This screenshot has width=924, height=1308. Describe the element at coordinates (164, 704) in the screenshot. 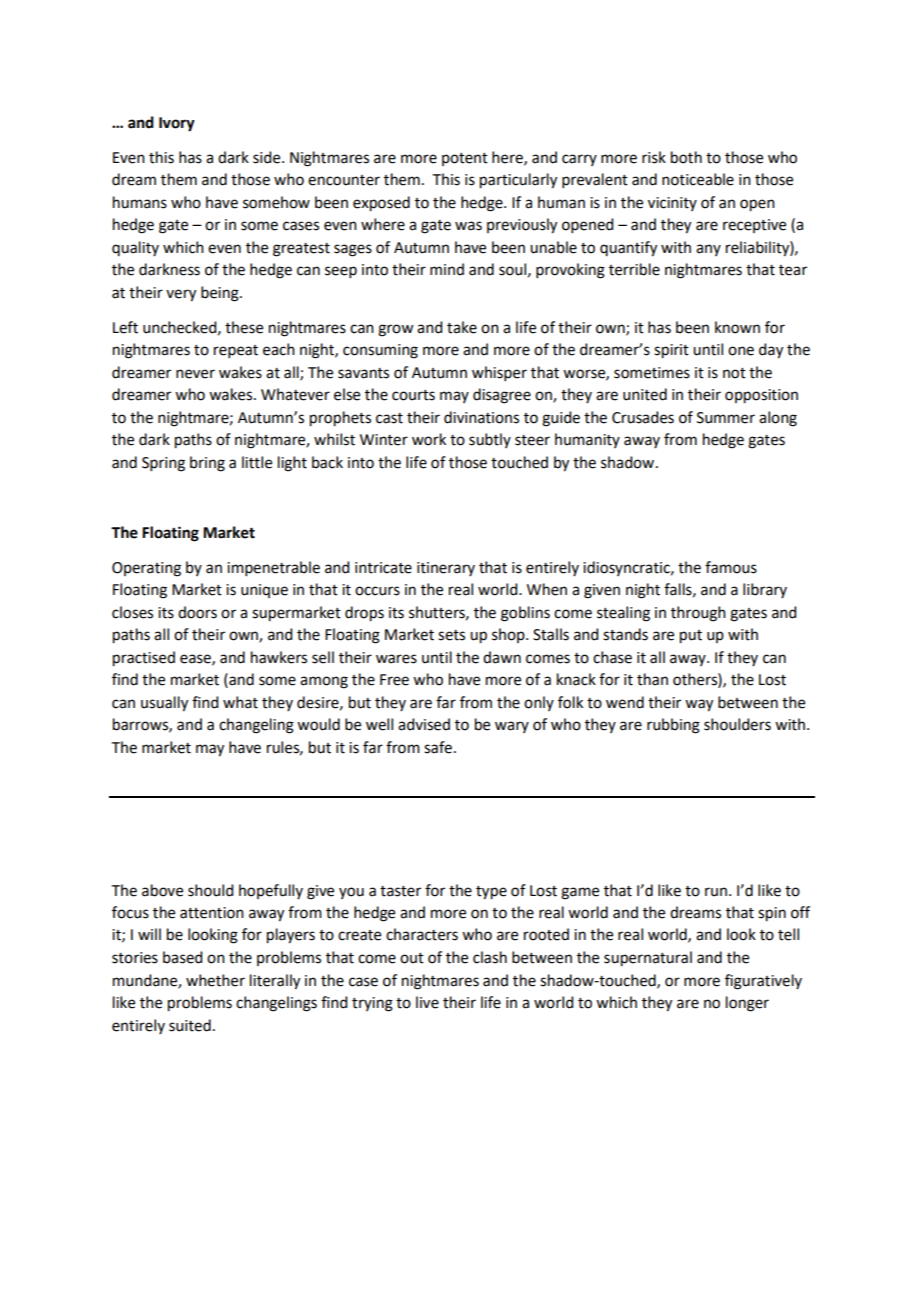

I see `usually` at that location.
